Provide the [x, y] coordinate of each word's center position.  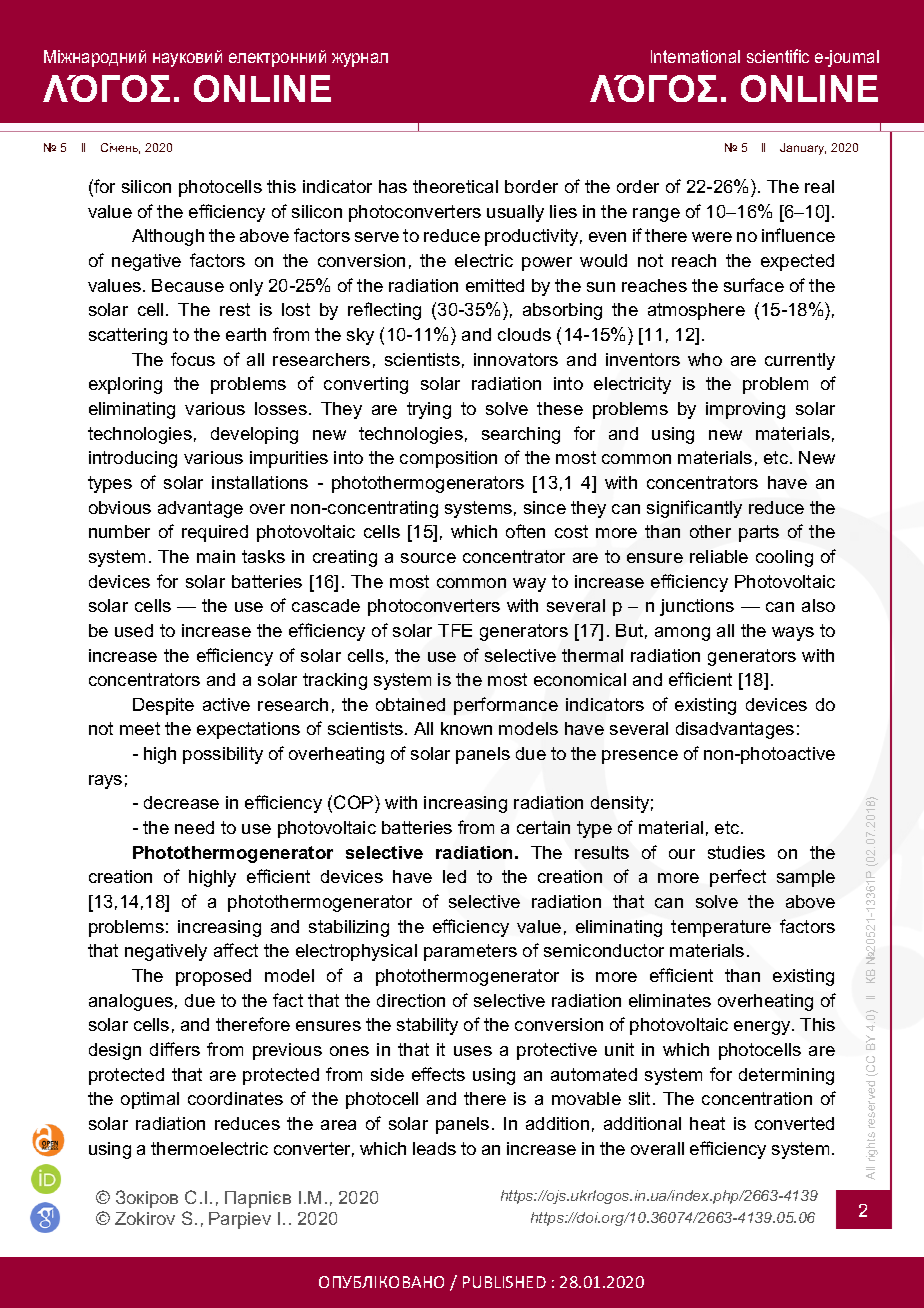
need [194, 827]
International [695, 56]
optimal [150, 1100]
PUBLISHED [504, 1282]
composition [448, 459]
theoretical [455, 186]
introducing [133, 459]
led [454, 876]
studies [736, 852]
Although [168, 237]
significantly [694, 509]
